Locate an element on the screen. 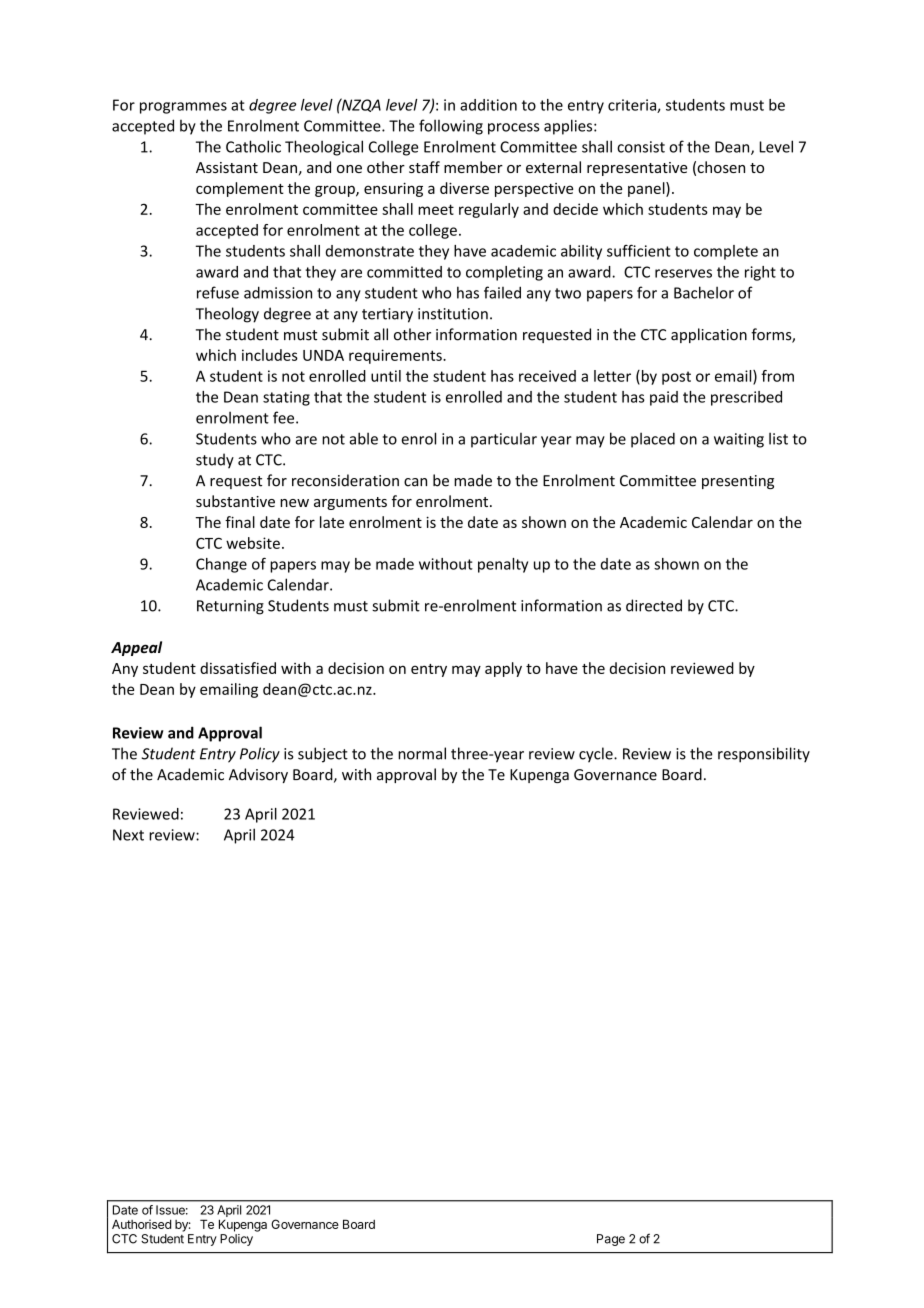  directed is located at coordinates (654, 605).
